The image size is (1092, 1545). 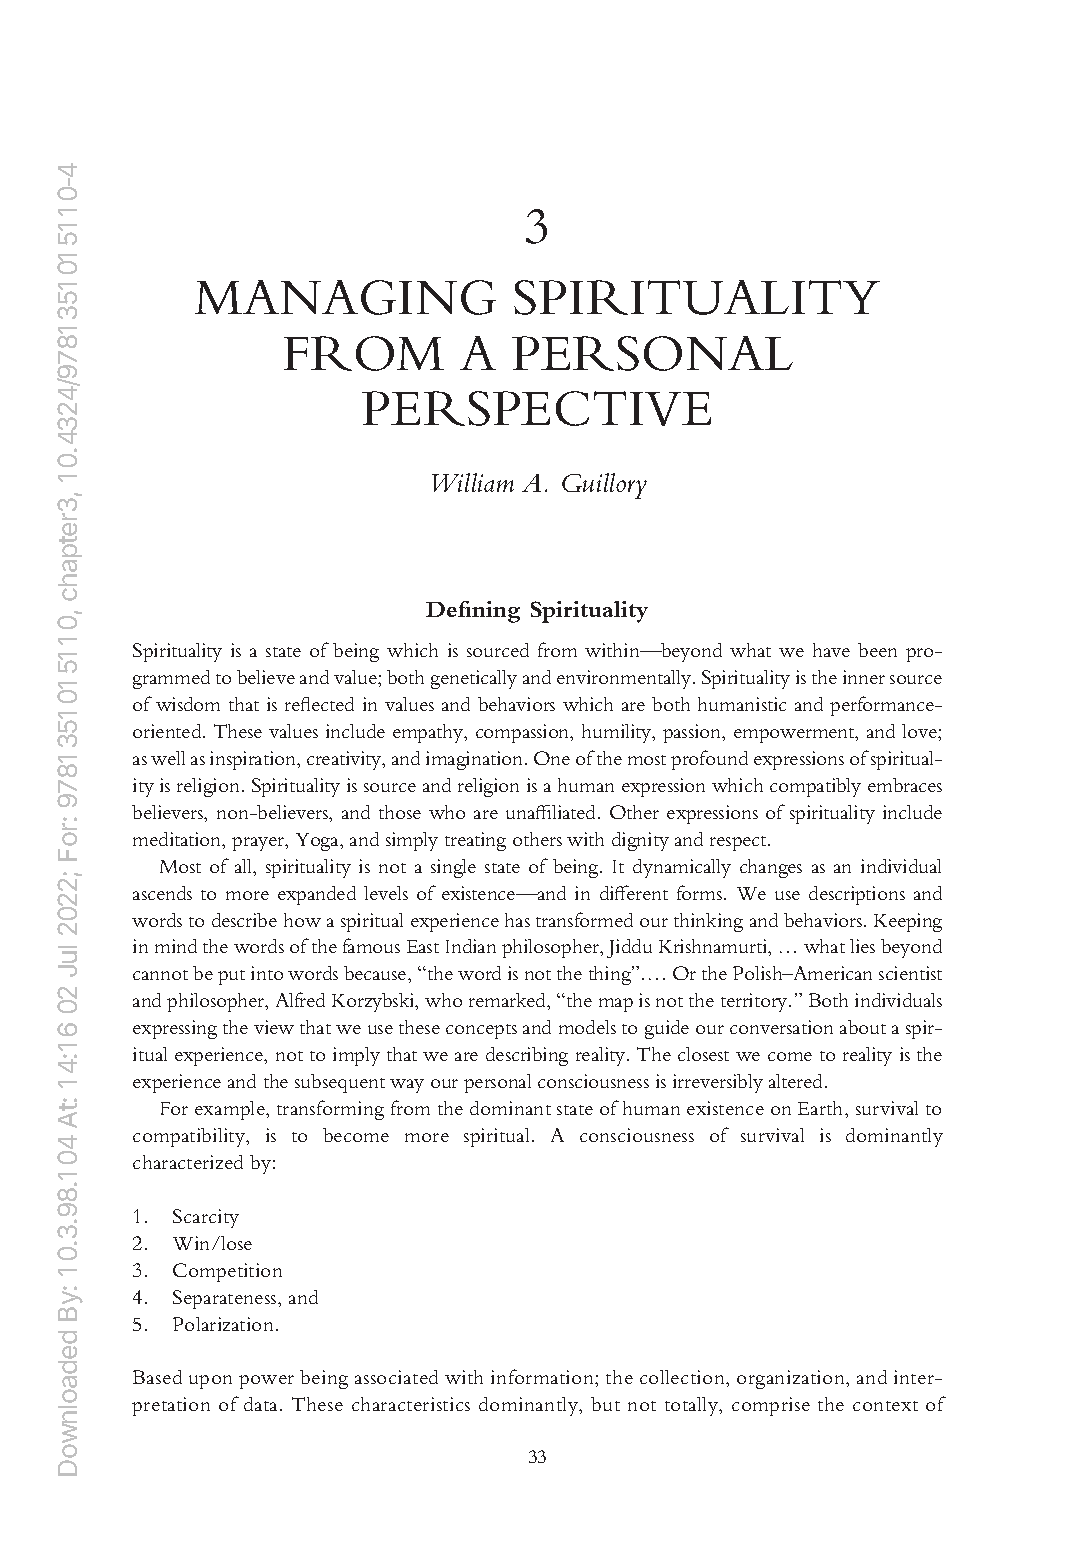 I want to click on but, so click(x=605, y=1404).
